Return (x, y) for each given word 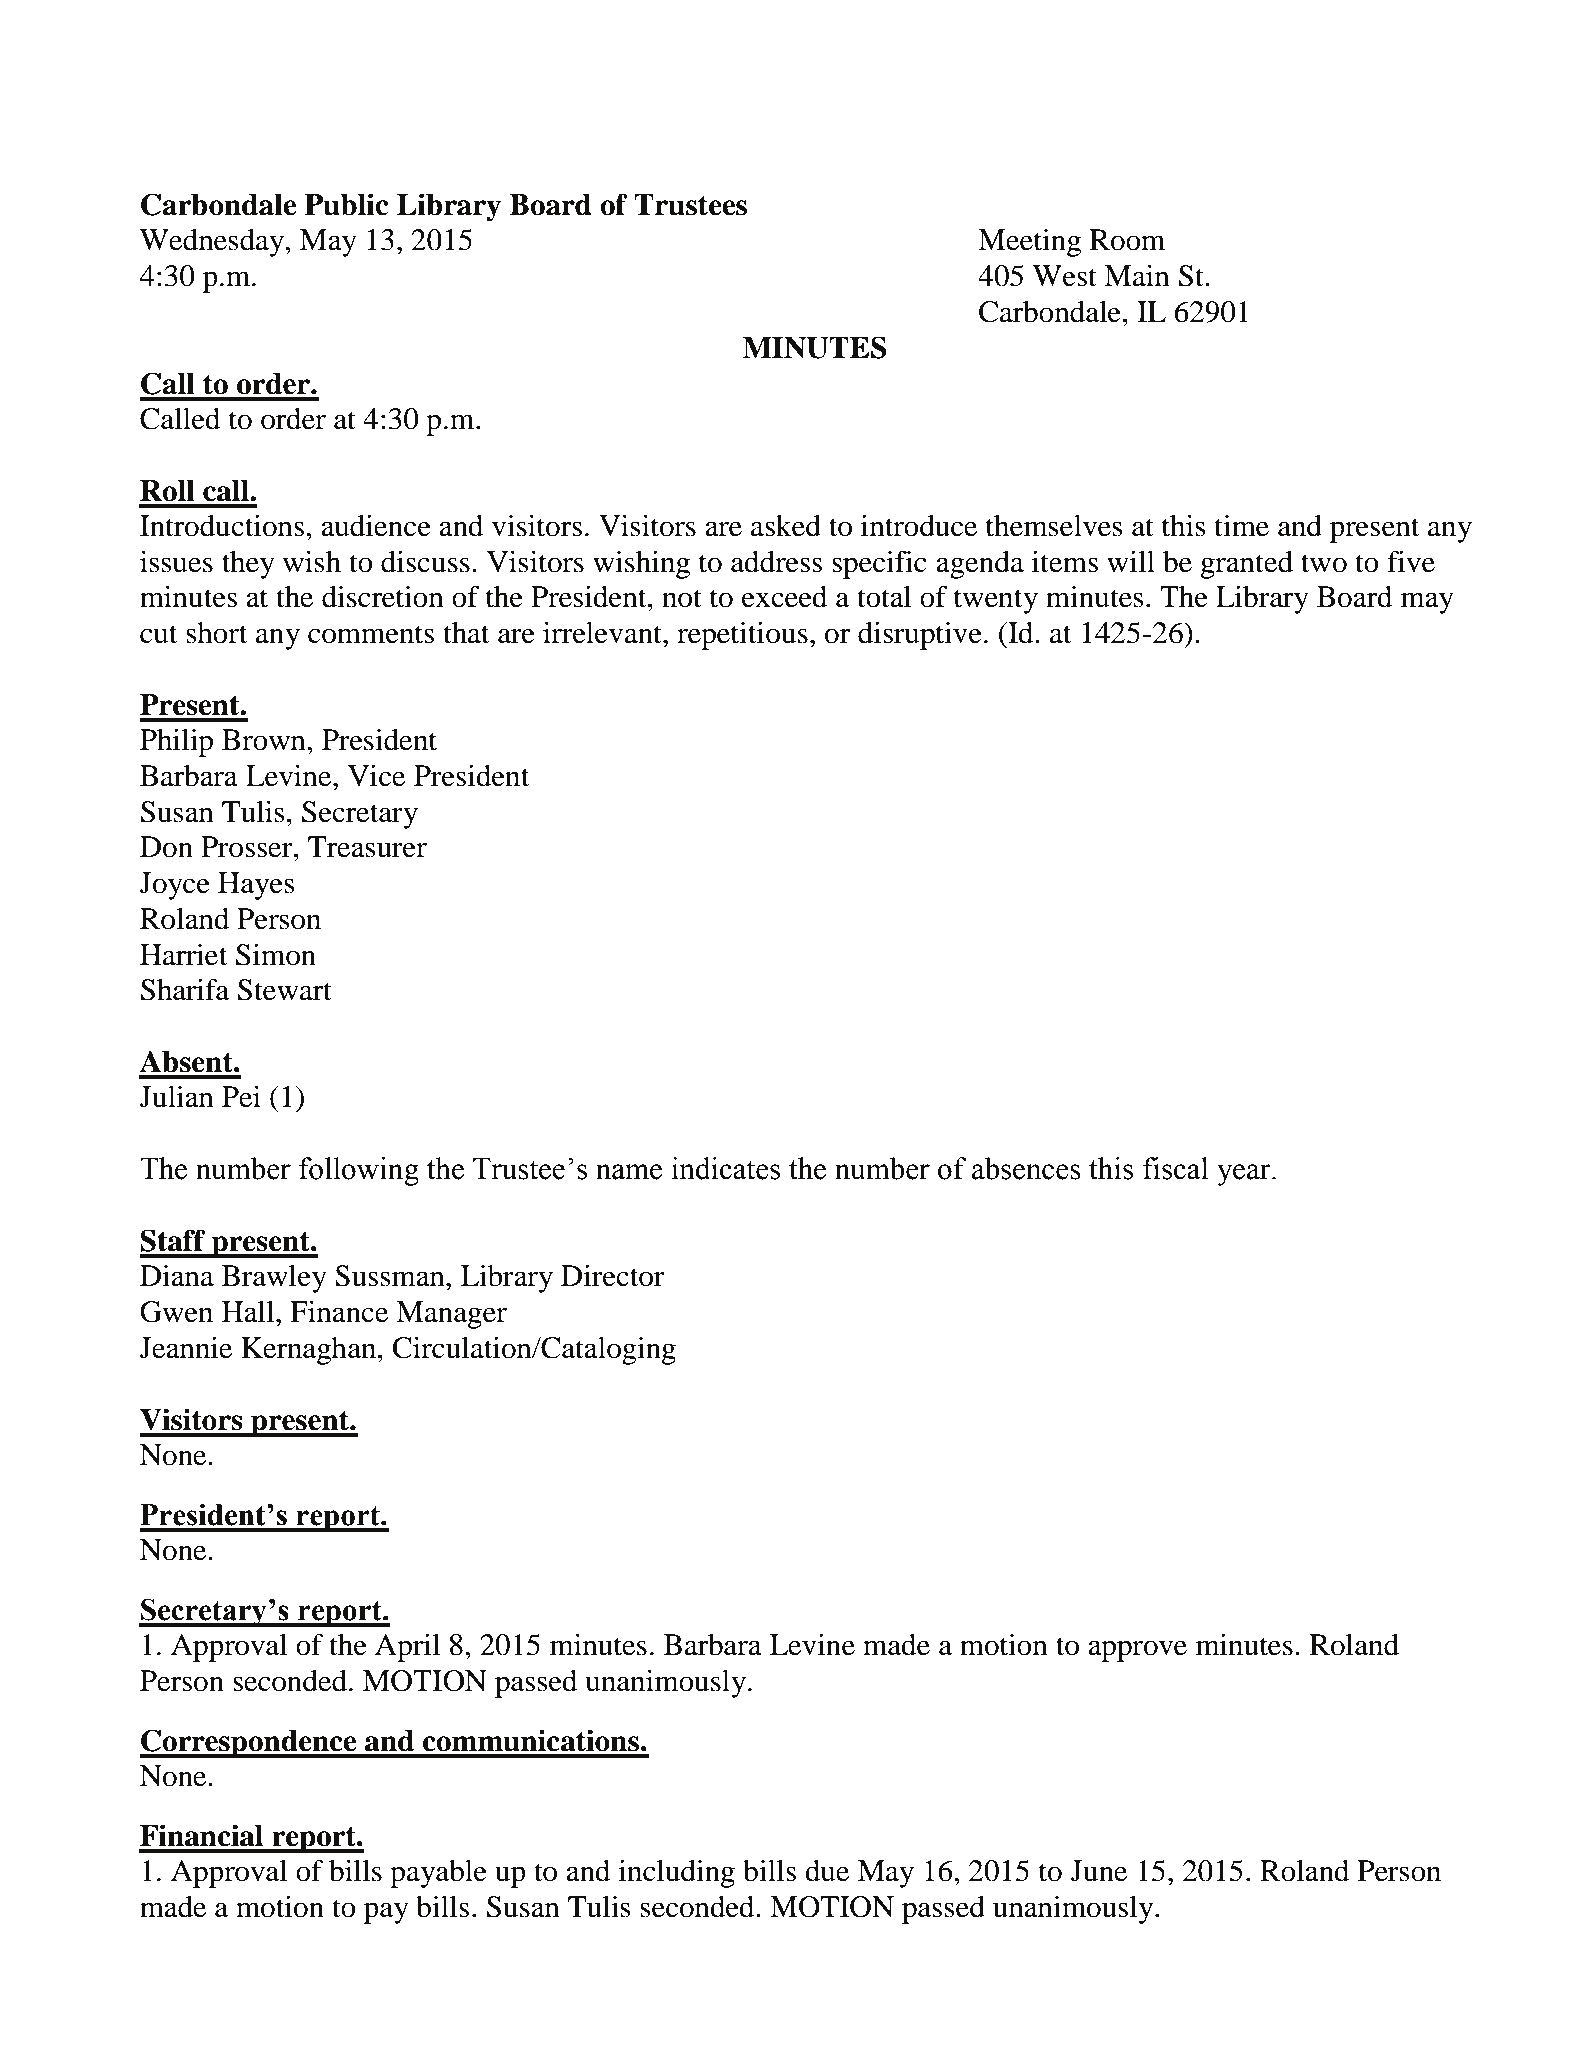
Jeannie (186, 1348)
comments (371, 634)
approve (1137, 1651)
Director (613, 1276)
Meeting (1029, 243)
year (1245, 1175)
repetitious (742, 636)
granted (1246, 565)
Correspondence (249, 1743)
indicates (726, 1168)
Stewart (285, 990)
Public (346, 204)
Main (1137, 276)
